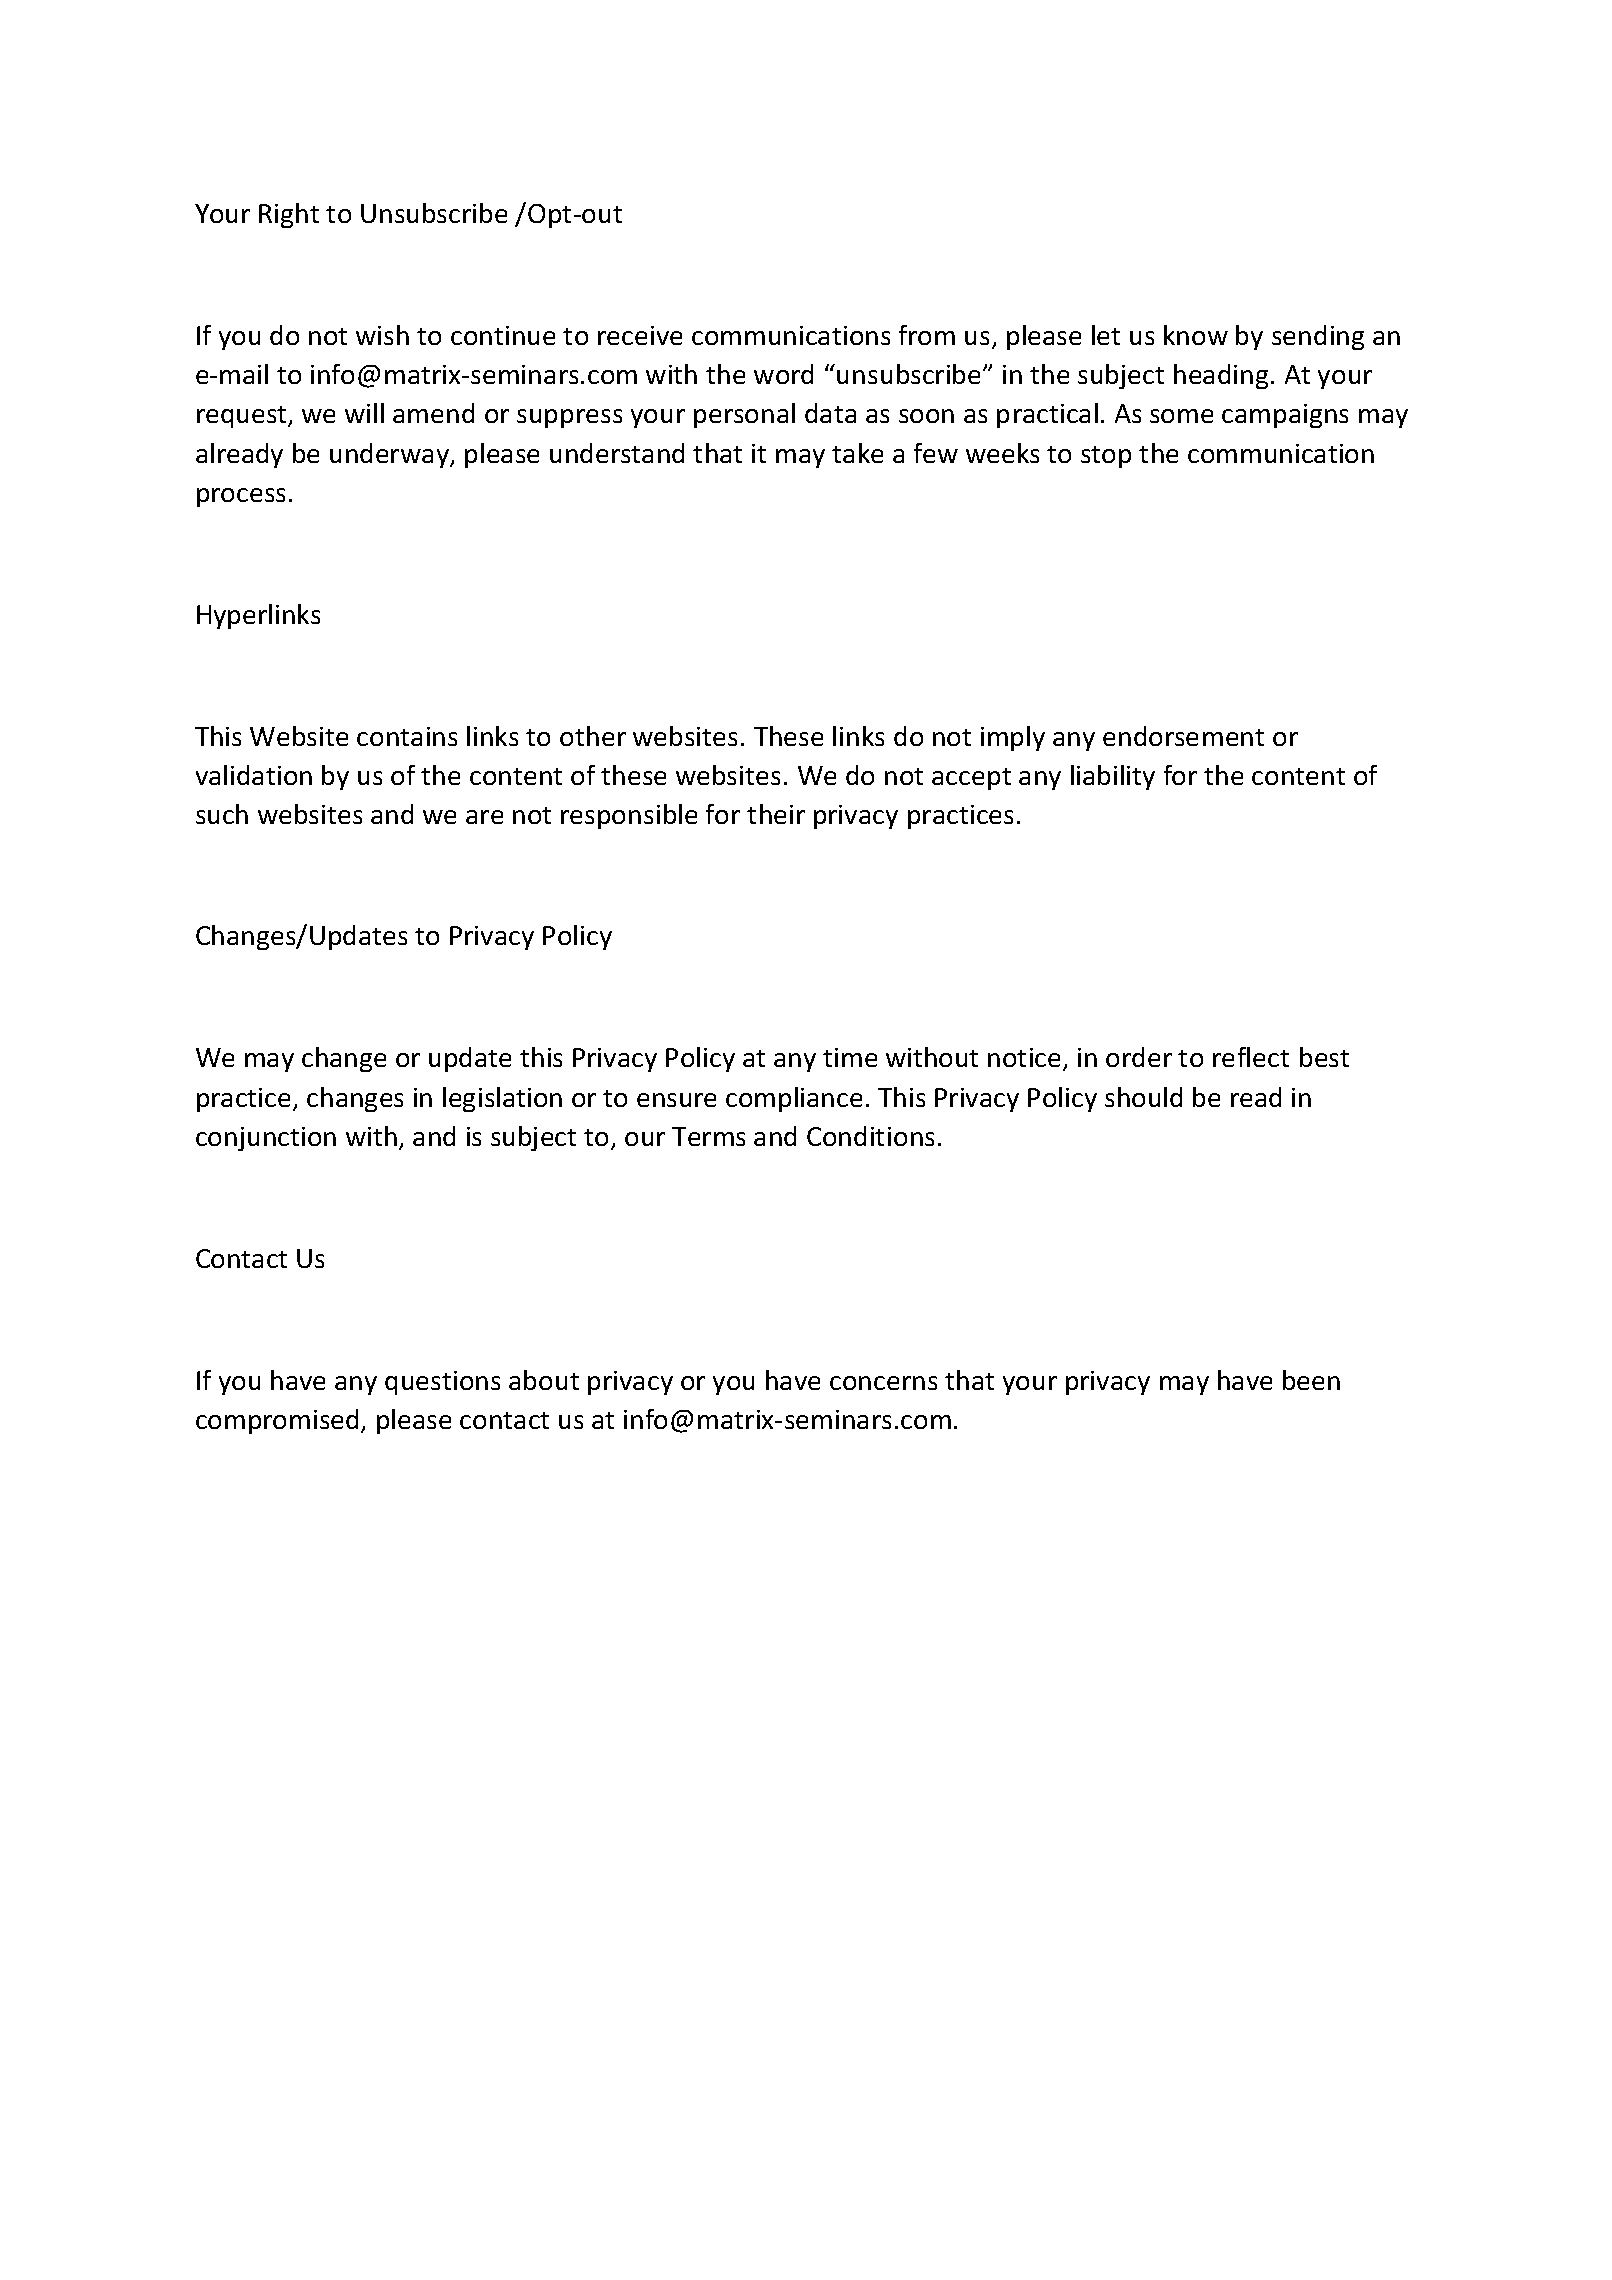 The height and width of the document is (2280, 1612). Describe the element at coordinates (407, 736) in the document. I see `contains` at that location.
